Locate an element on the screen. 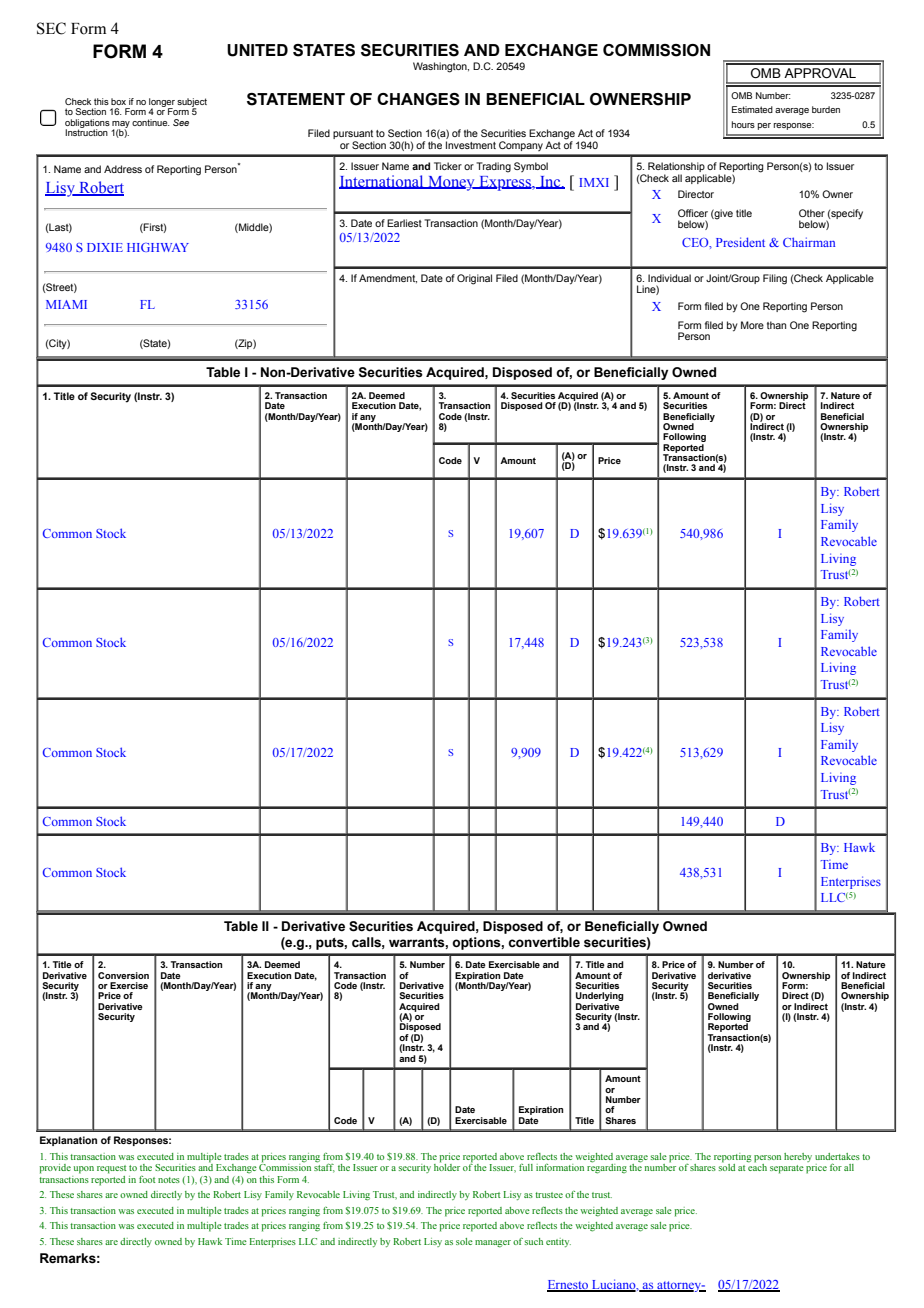 This screenshot has height=1308, width=924. Washington is located at coordinates (441, 67).
